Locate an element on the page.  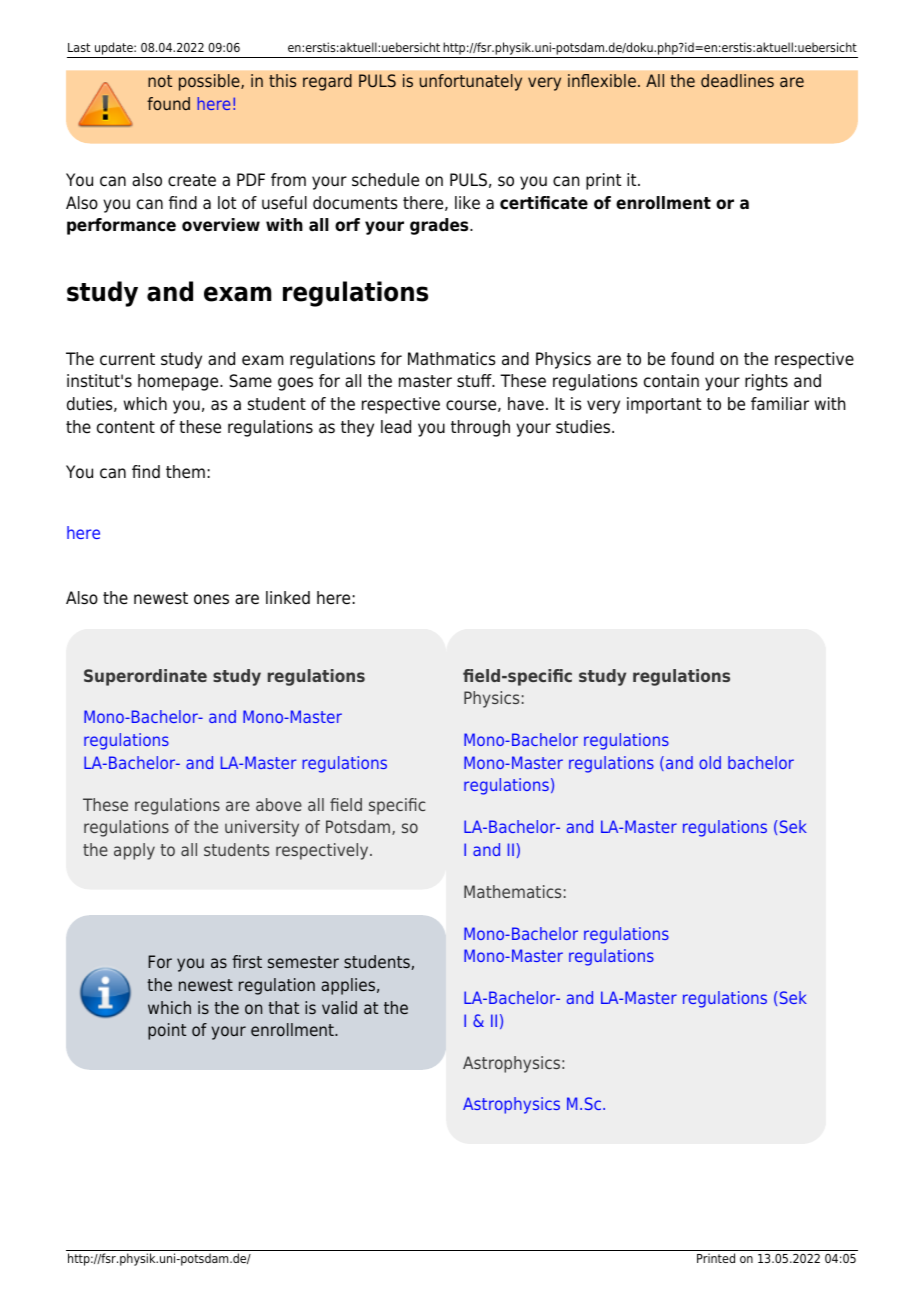
university is located at coordinates (262, 828).
